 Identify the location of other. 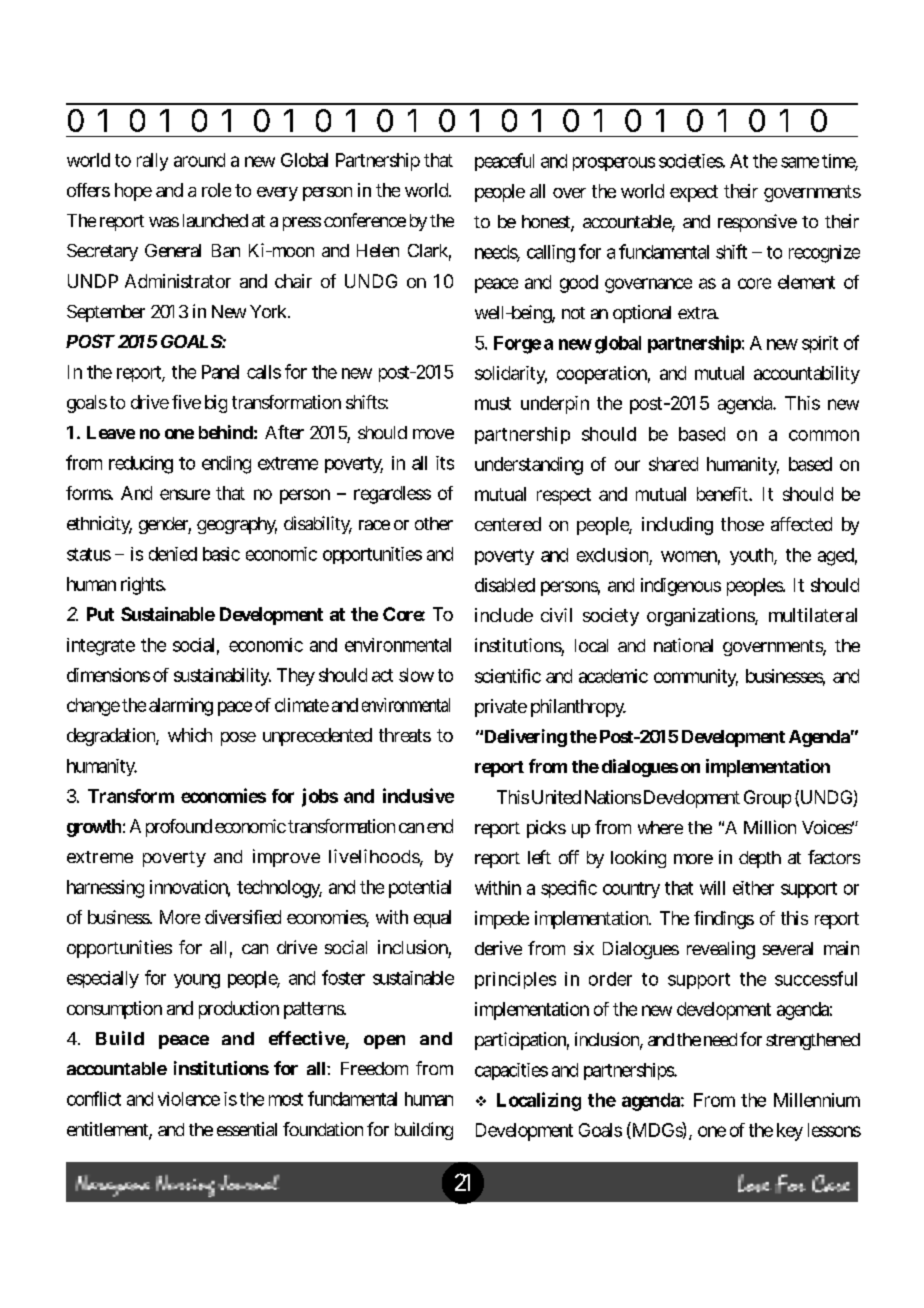
(434, 523).
